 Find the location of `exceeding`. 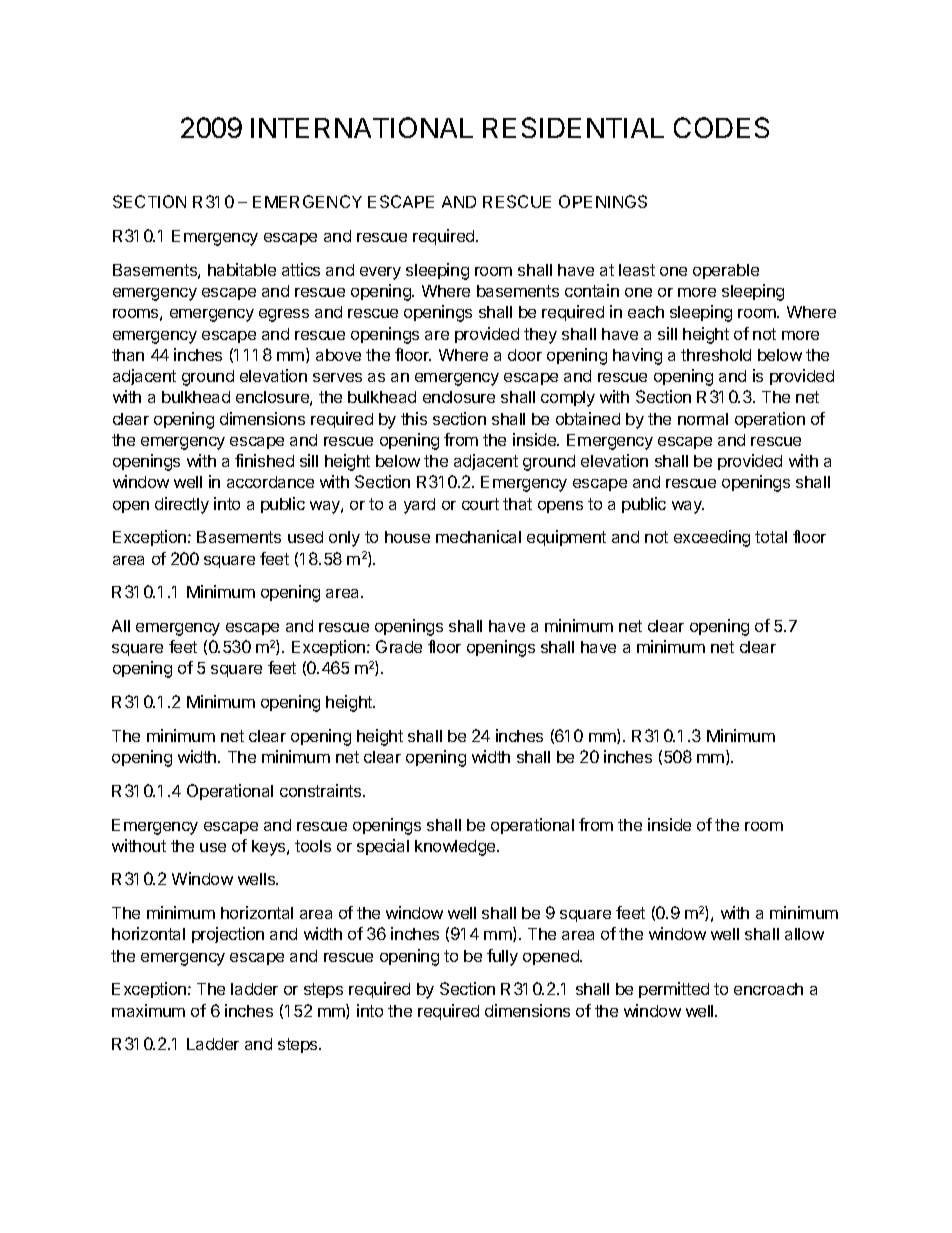

exceeding is located at coordinates (712, 538).
